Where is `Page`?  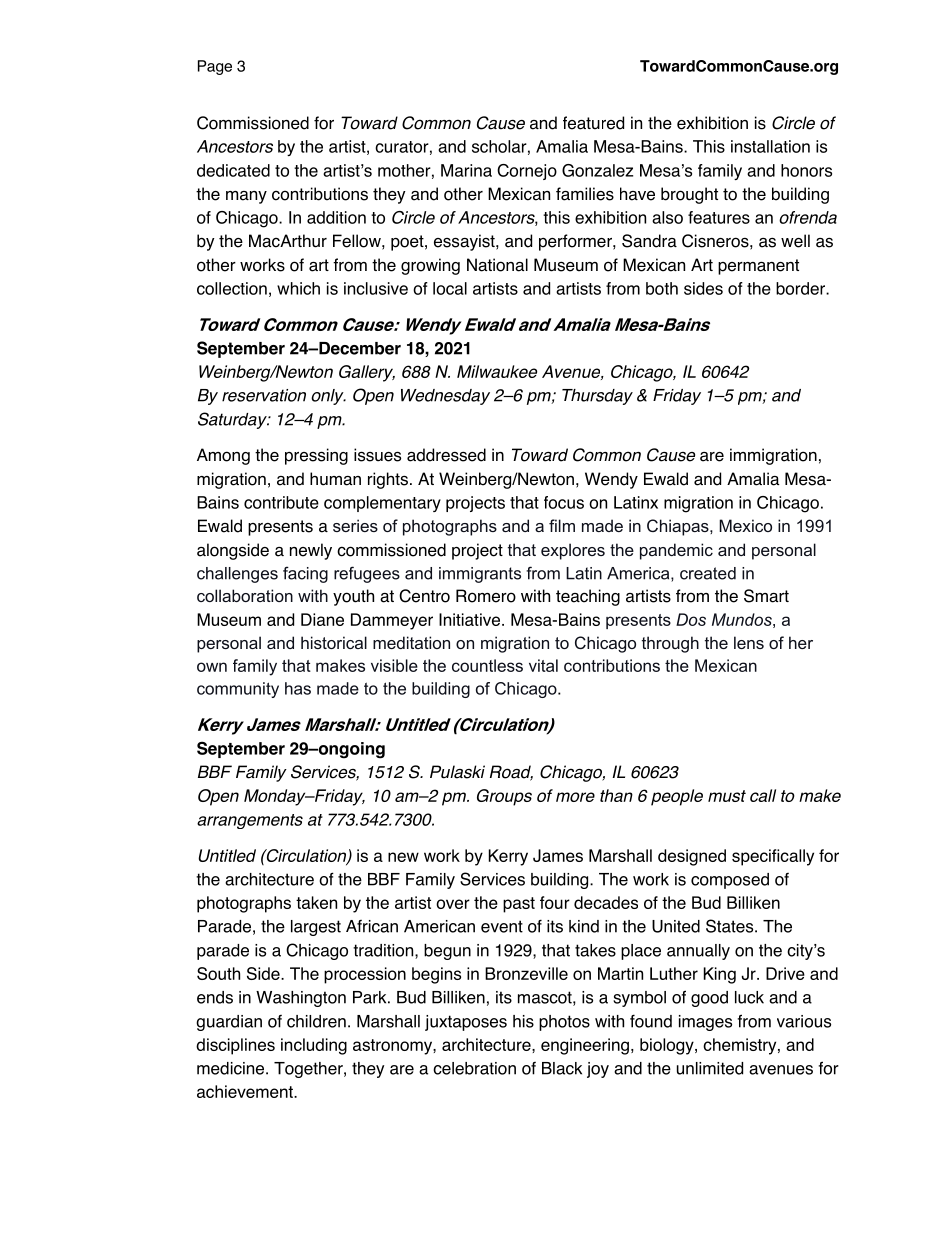
Page is located at coordinates (215, 67).
